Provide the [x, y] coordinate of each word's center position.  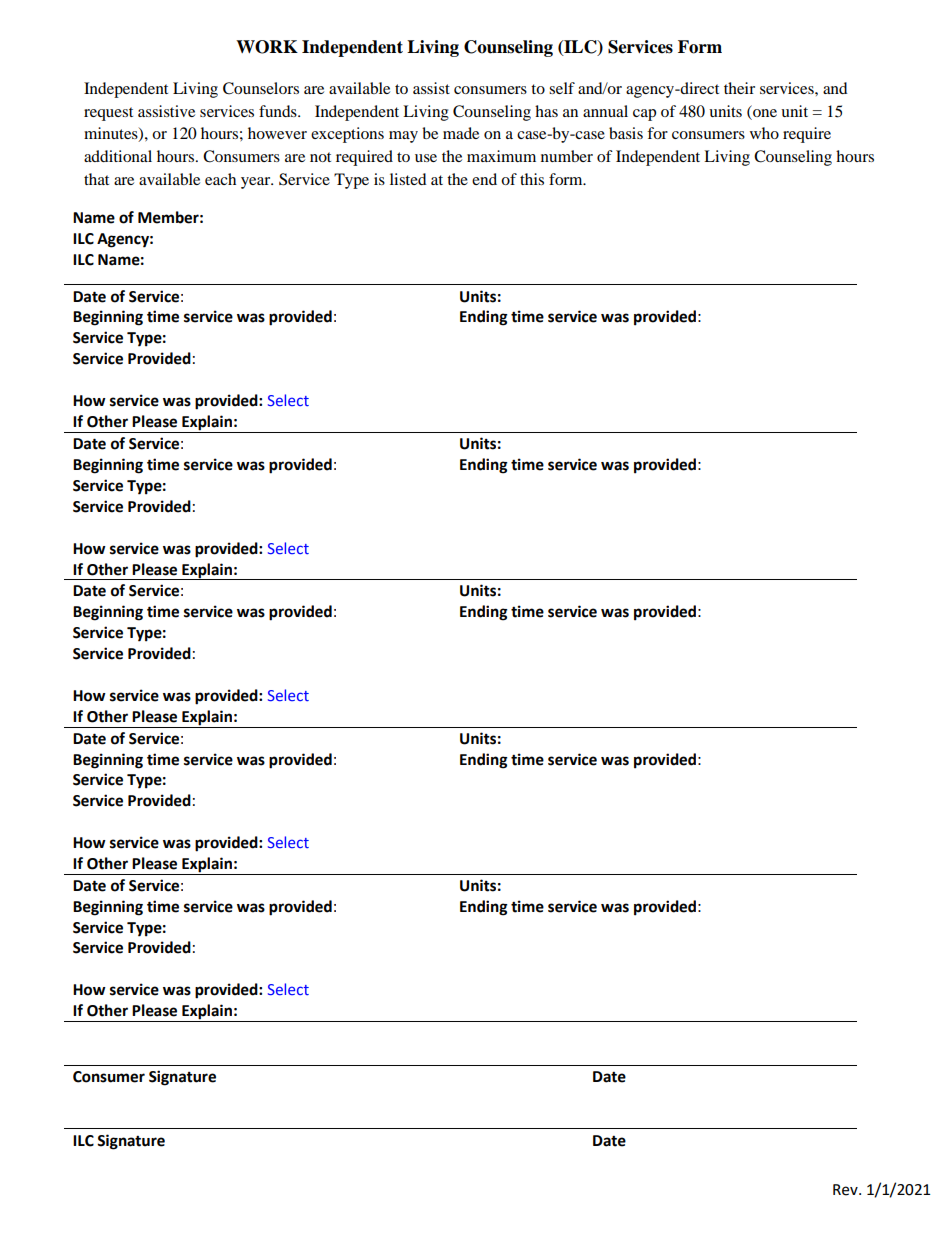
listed [408, 179]
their [739, 88]
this [532, 179]
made [461, 133]
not [320, 157]
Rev [846, 1190]
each [220, 179]
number [567, 156]
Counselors [261, 88]
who [764, 133]
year [257, 183]
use [426, 158]
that [96, 179]
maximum [501, 156]
